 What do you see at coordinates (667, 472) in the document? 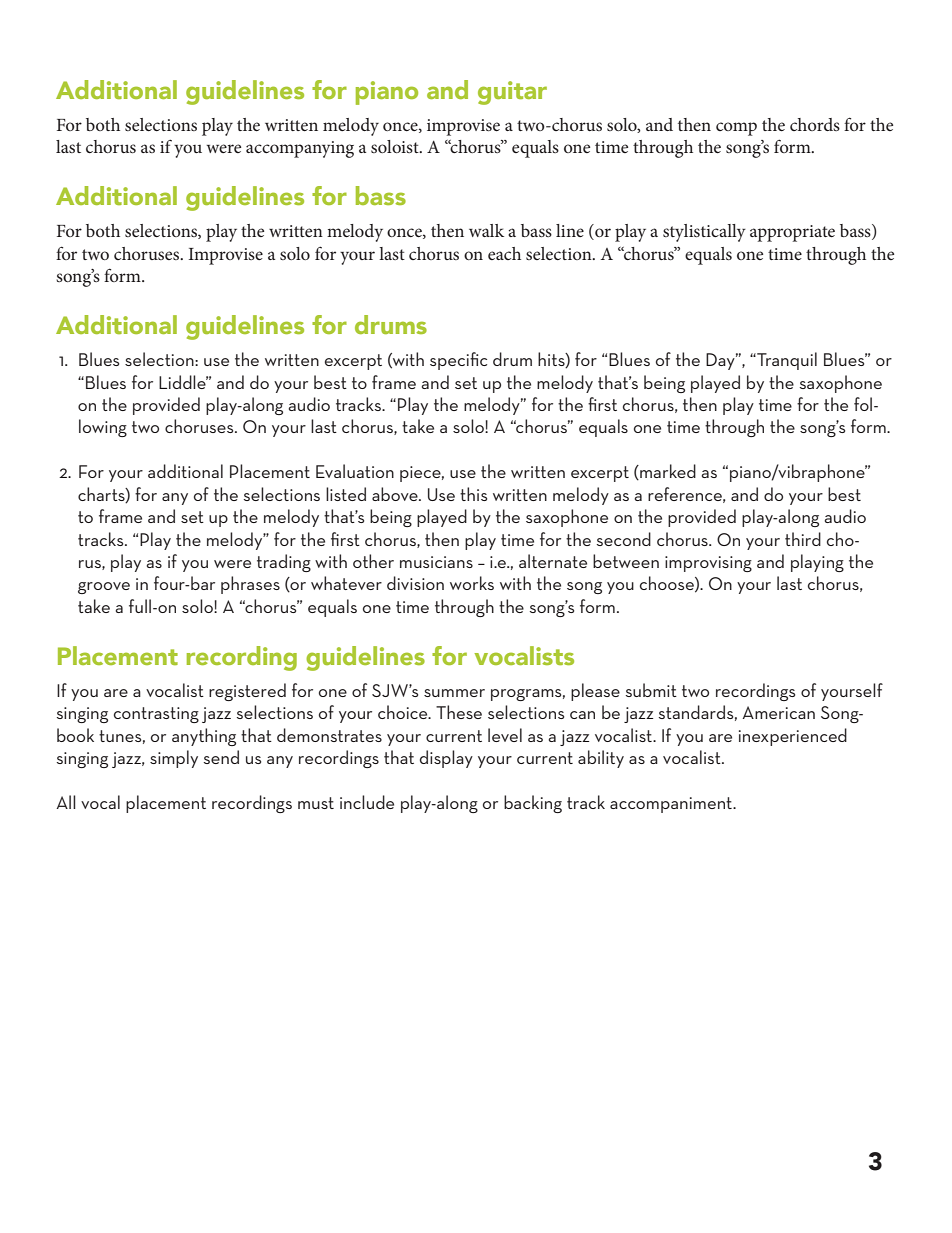
I see `marked` at bounding box center [667, 472].
